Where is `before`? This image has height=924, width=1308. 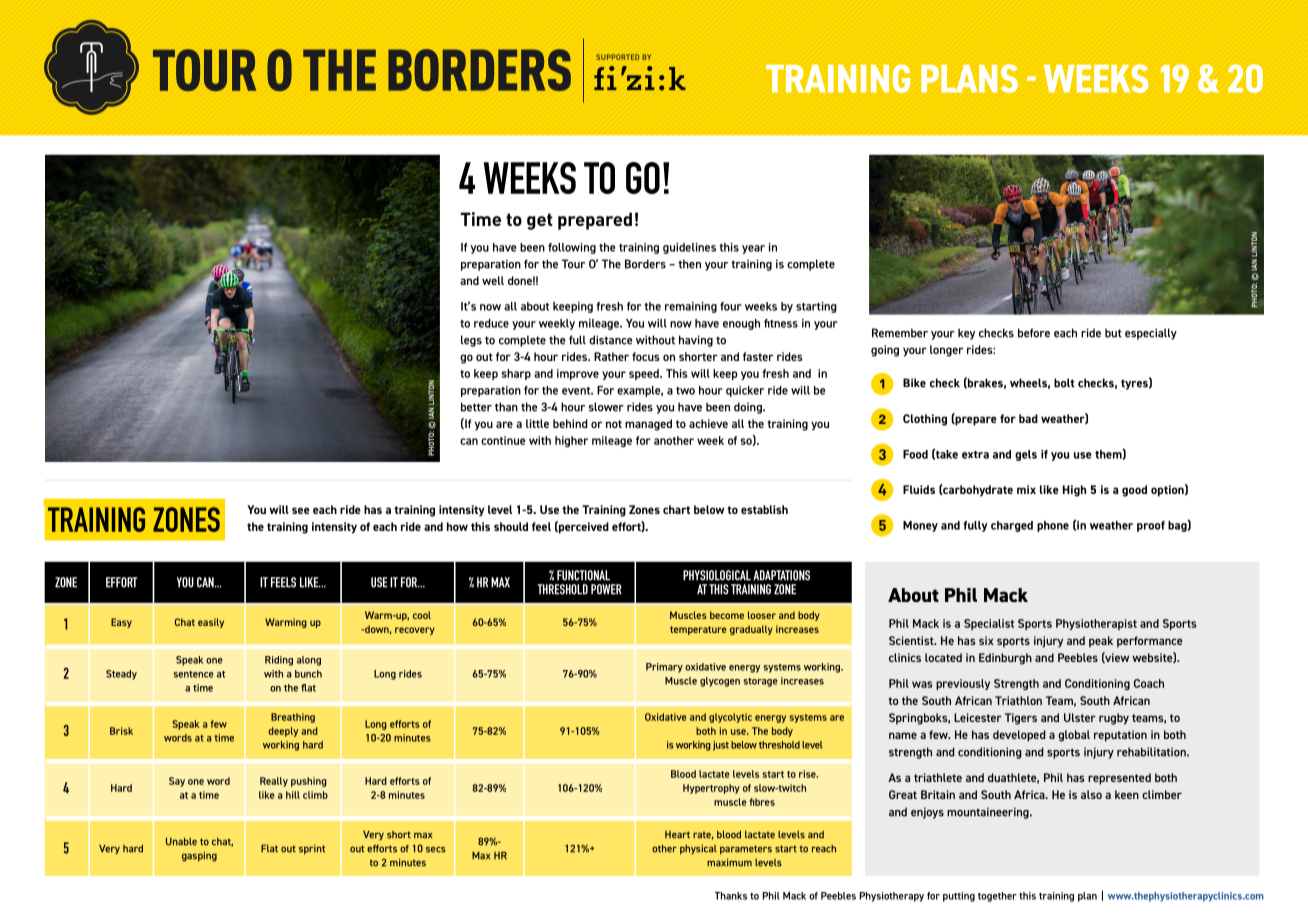
before is located at coordinates (1034, 333).
